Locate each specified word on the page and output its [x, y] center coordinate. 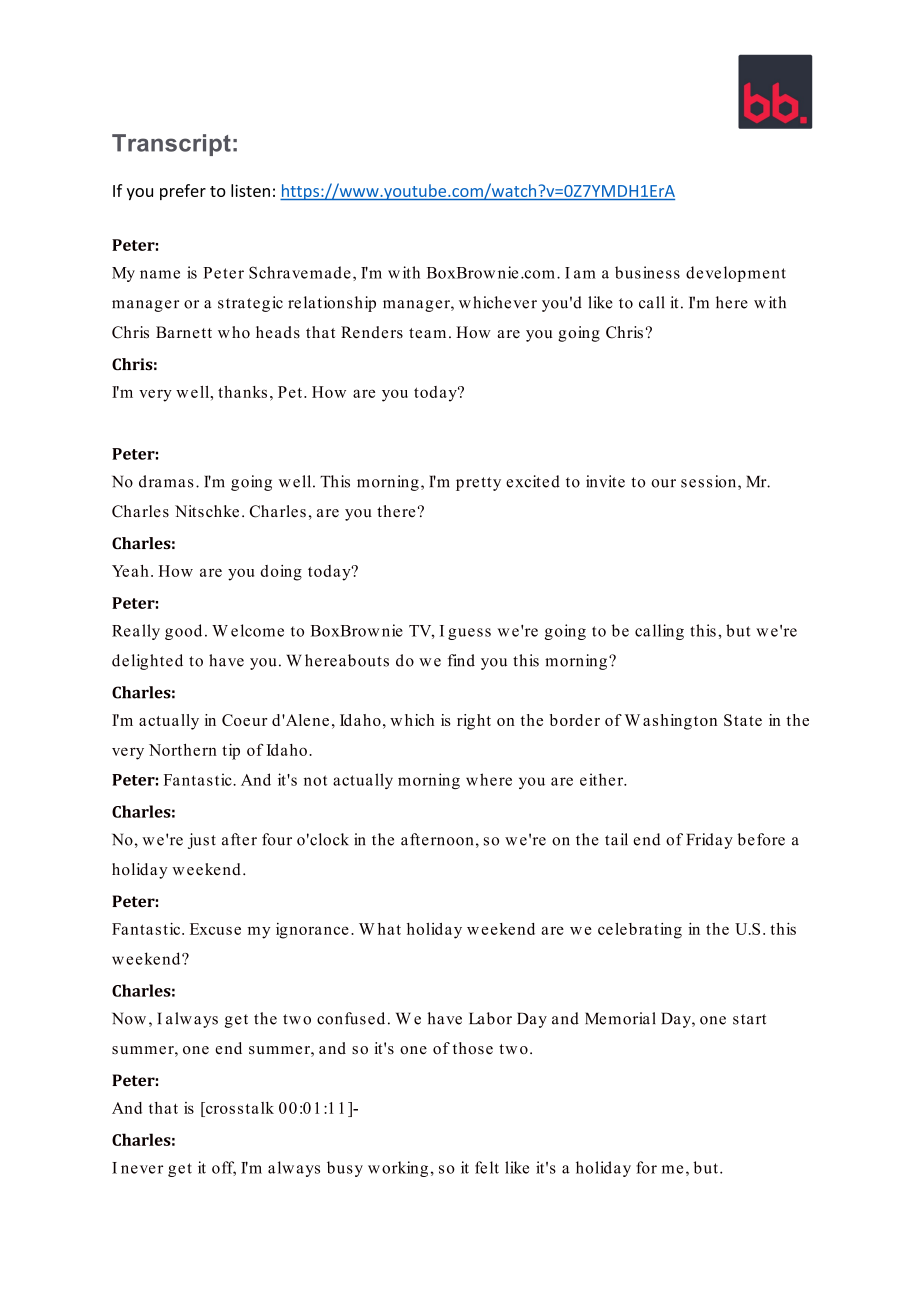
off [224, 1168]
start [749, 1019]
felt [487, 1167]
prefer [183, 192]
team [427, 333]
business [647, 272]
